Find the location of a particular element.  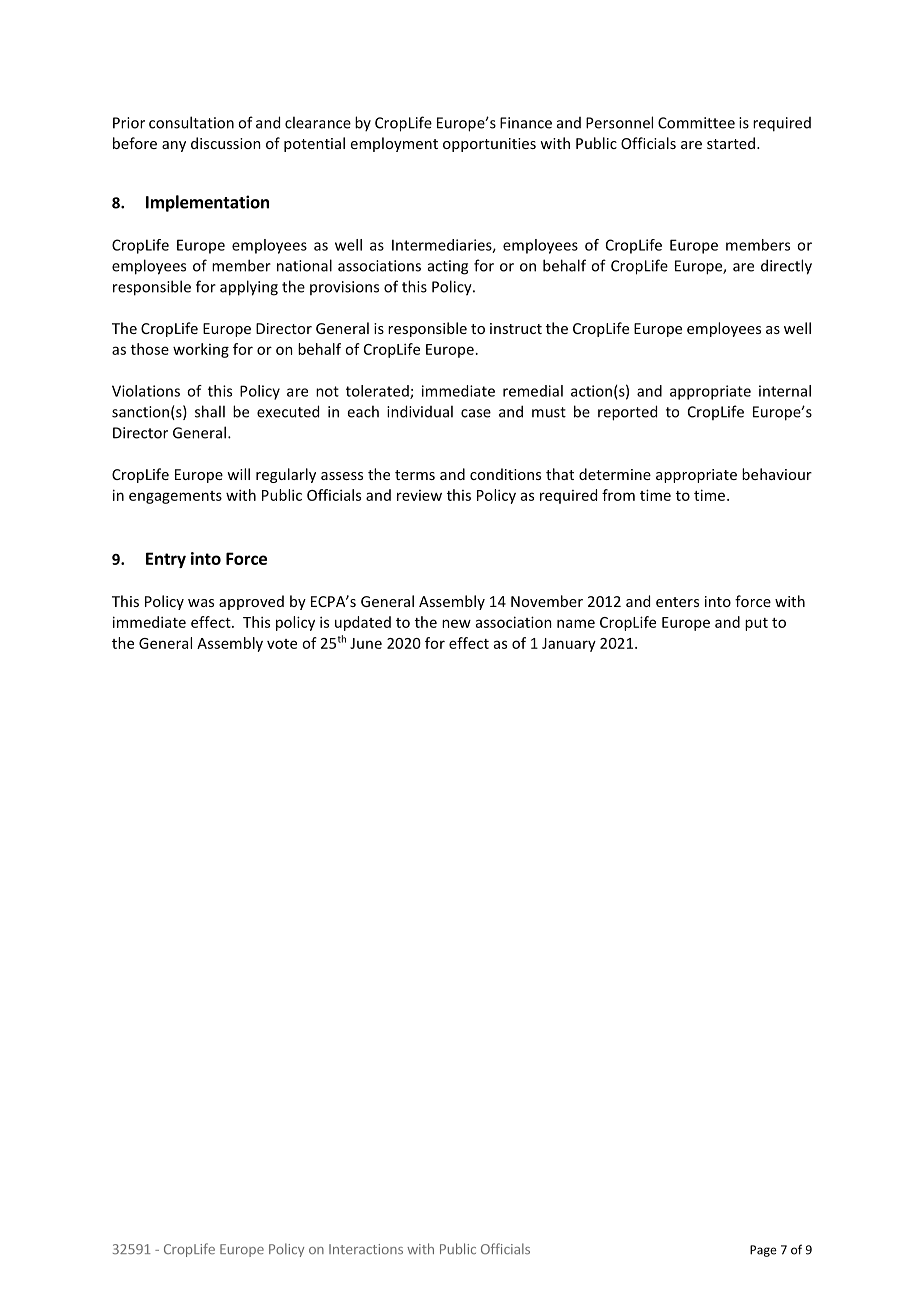

behaviour is located at coordinates (777, 474).
